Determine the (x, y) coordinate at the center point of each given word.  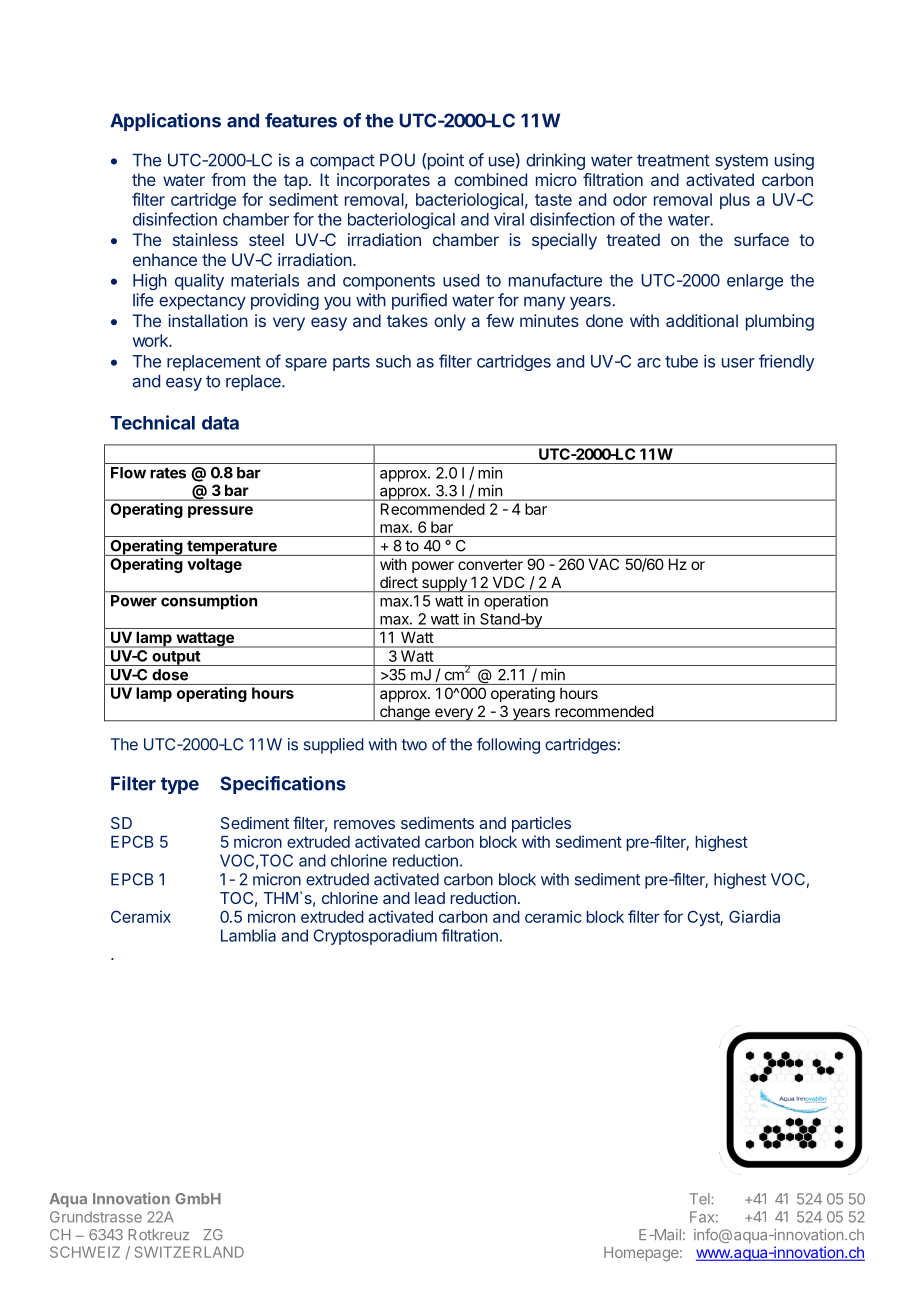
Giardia (754, 916)
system (741, 162)
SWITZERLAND (189, 1252)
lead (430, 898)
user (738, 363)
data (220, 423)
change (405, 713)
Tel (700, 1199)
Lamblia (248, 935)
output (176, 658)
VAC (603, 564)
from (228, 179)
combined (490, 179)
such (393, 361)
